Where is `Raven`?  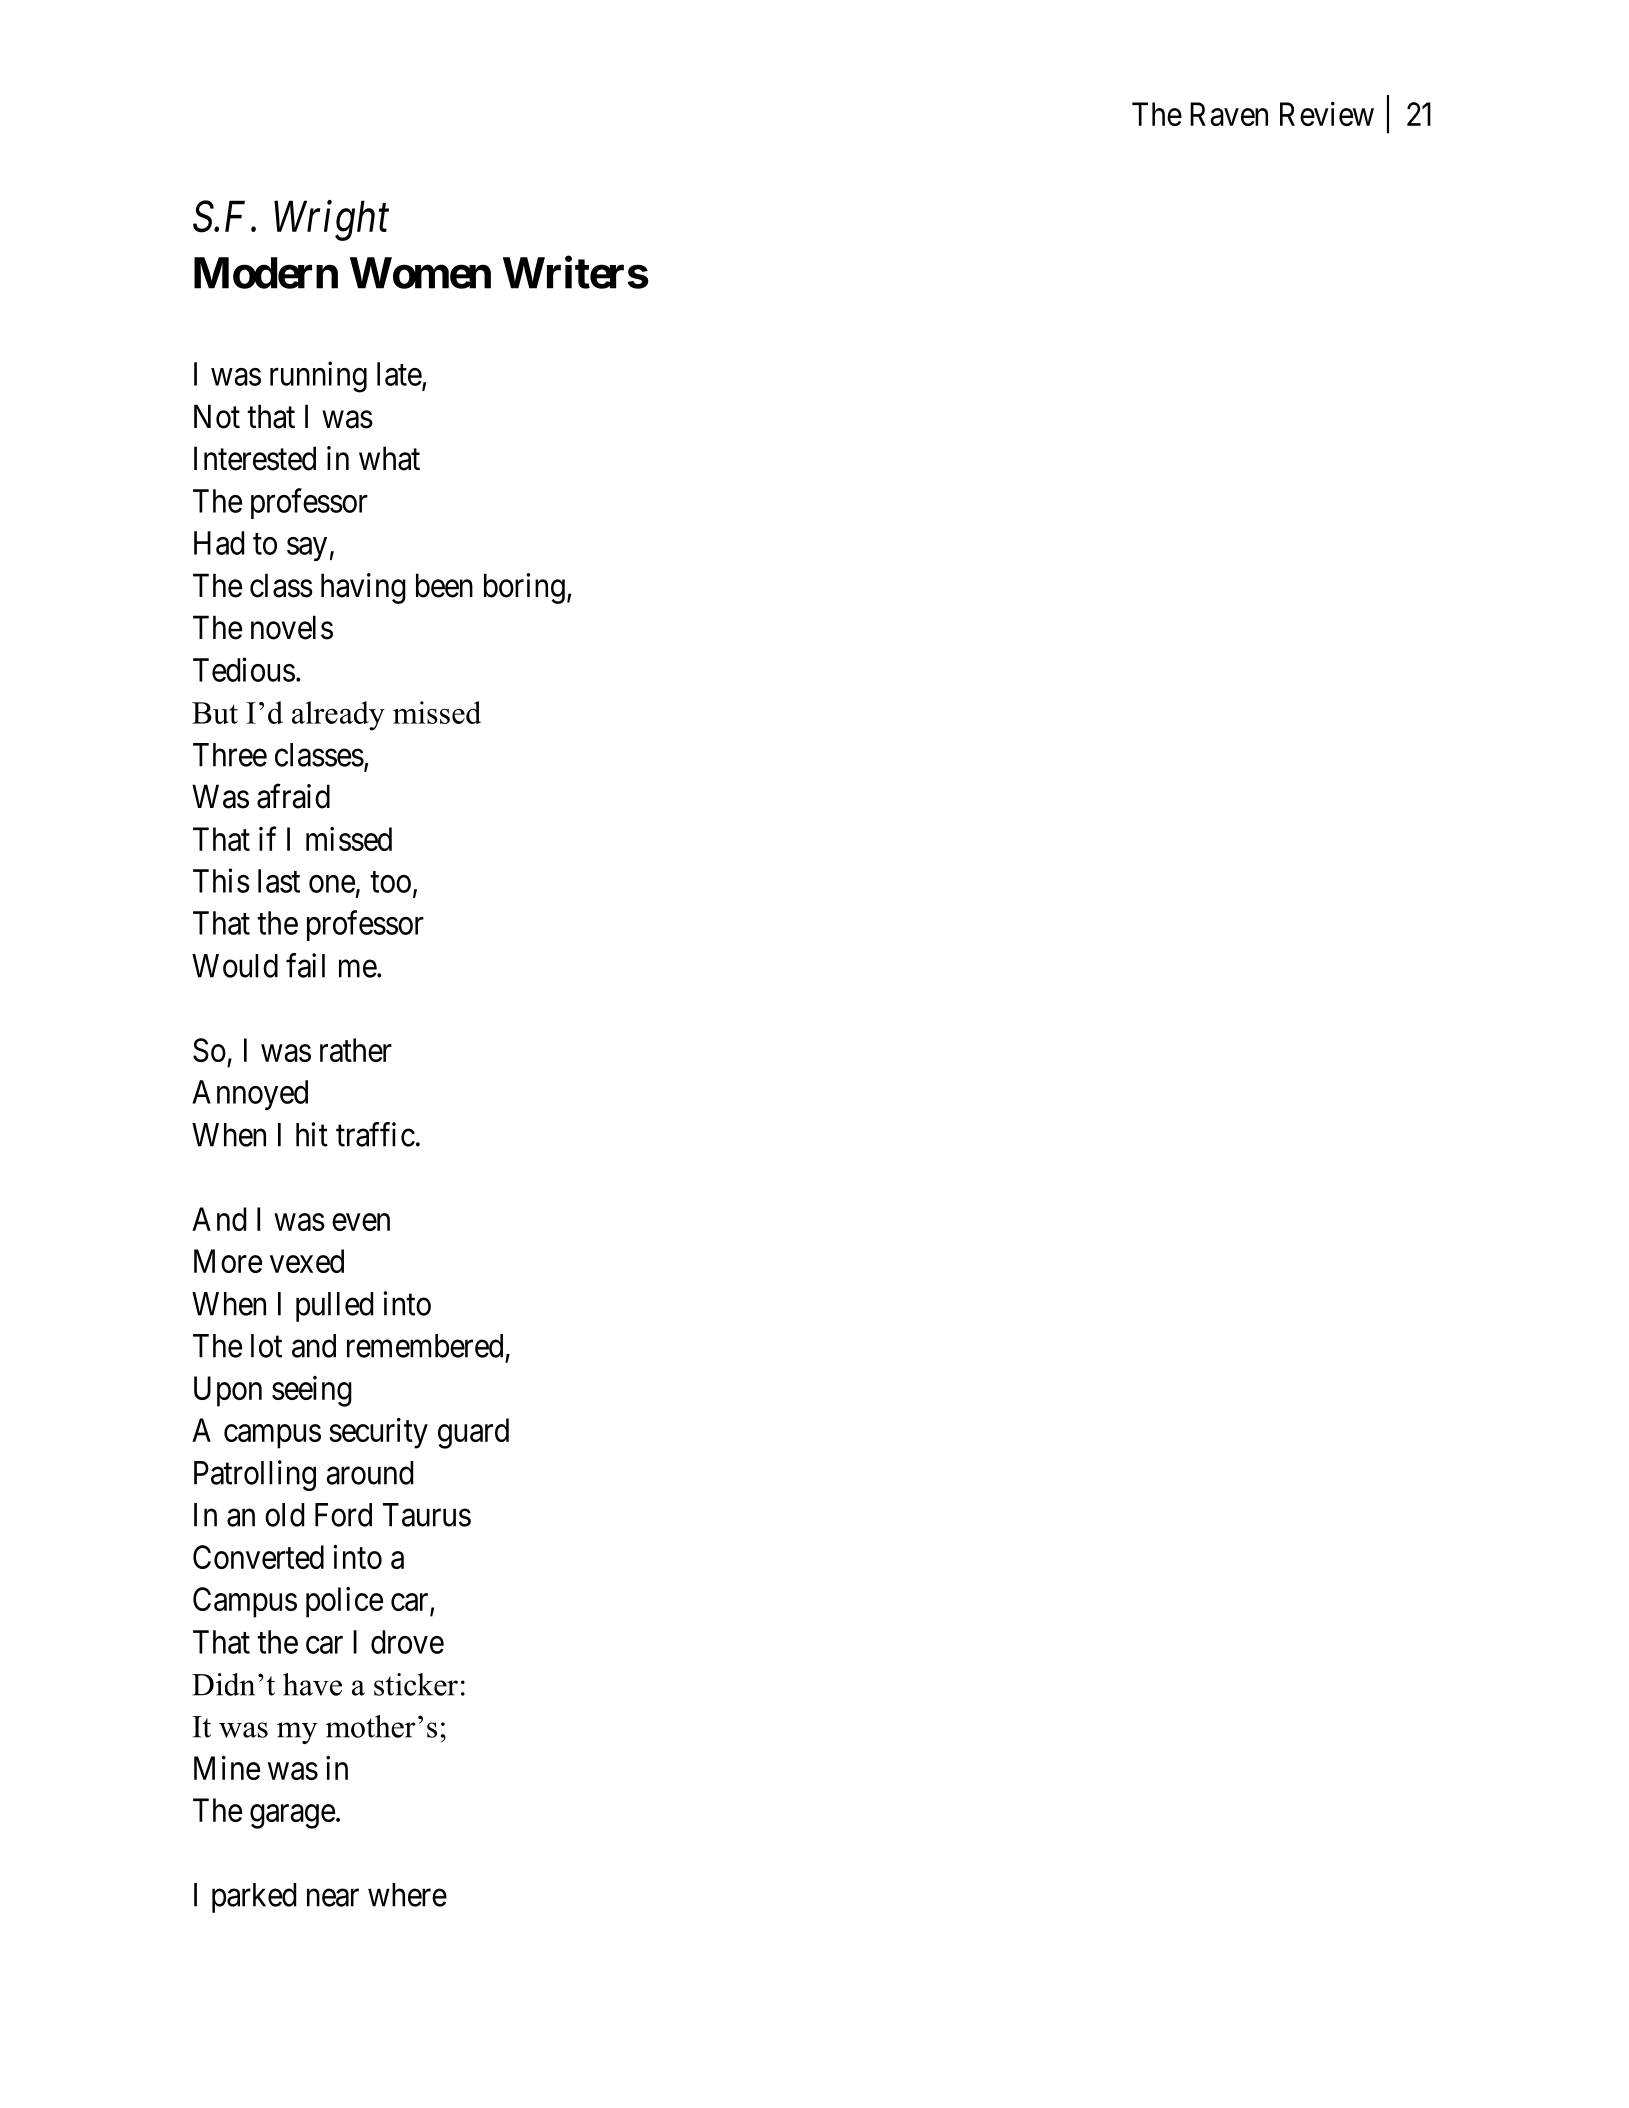 Raven is located at coordinates (1229, 114).
